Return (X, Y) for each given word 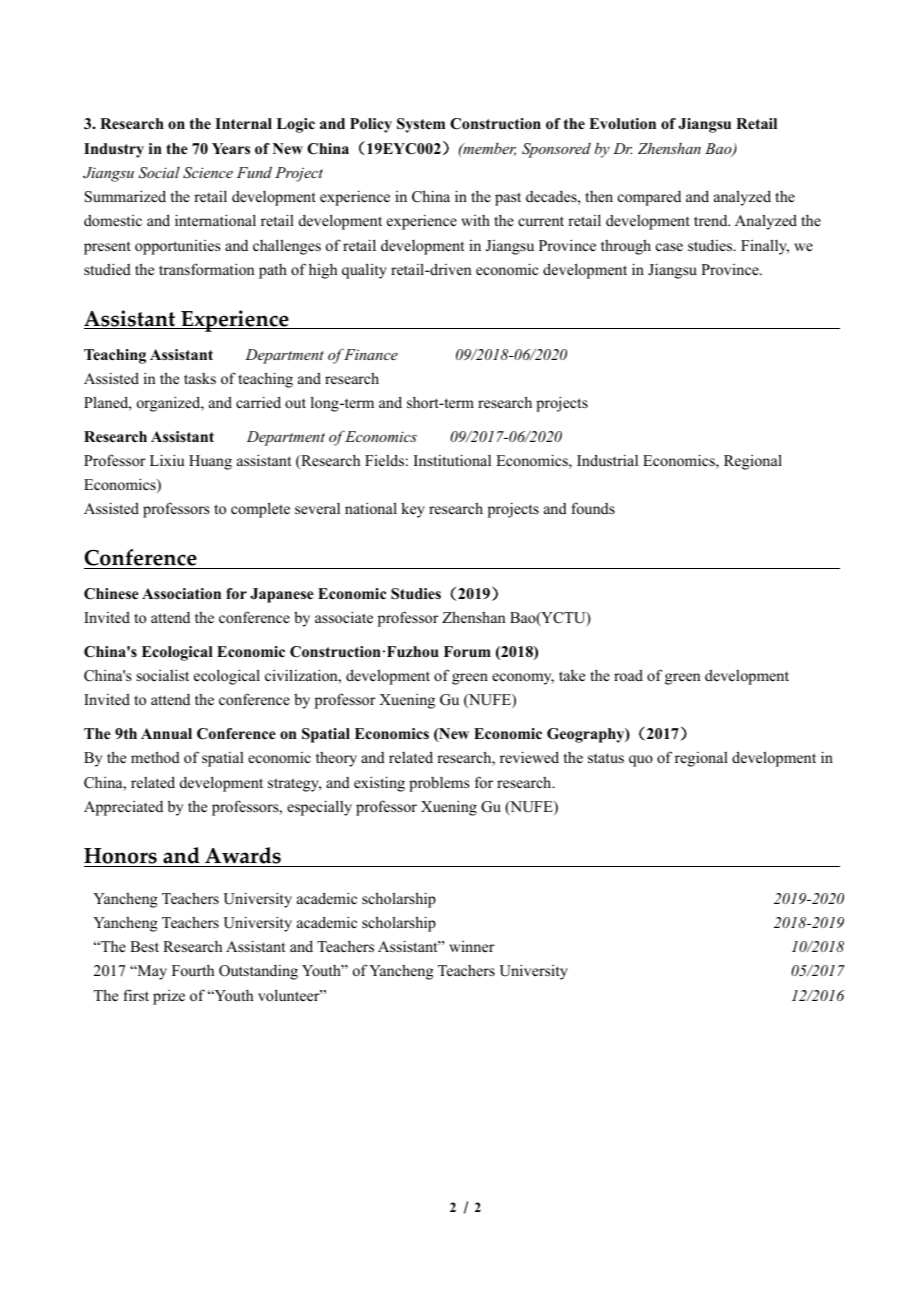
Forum (467, 651)
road (628, 675)
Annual (166, 733)
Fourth (193, 970)
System (421, 125)
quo (641, 761)
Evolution (622, 124)
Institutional (452, 460)
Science (208, 173)
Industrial (607, 460)
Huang (210, 462)
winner (471, 946)
